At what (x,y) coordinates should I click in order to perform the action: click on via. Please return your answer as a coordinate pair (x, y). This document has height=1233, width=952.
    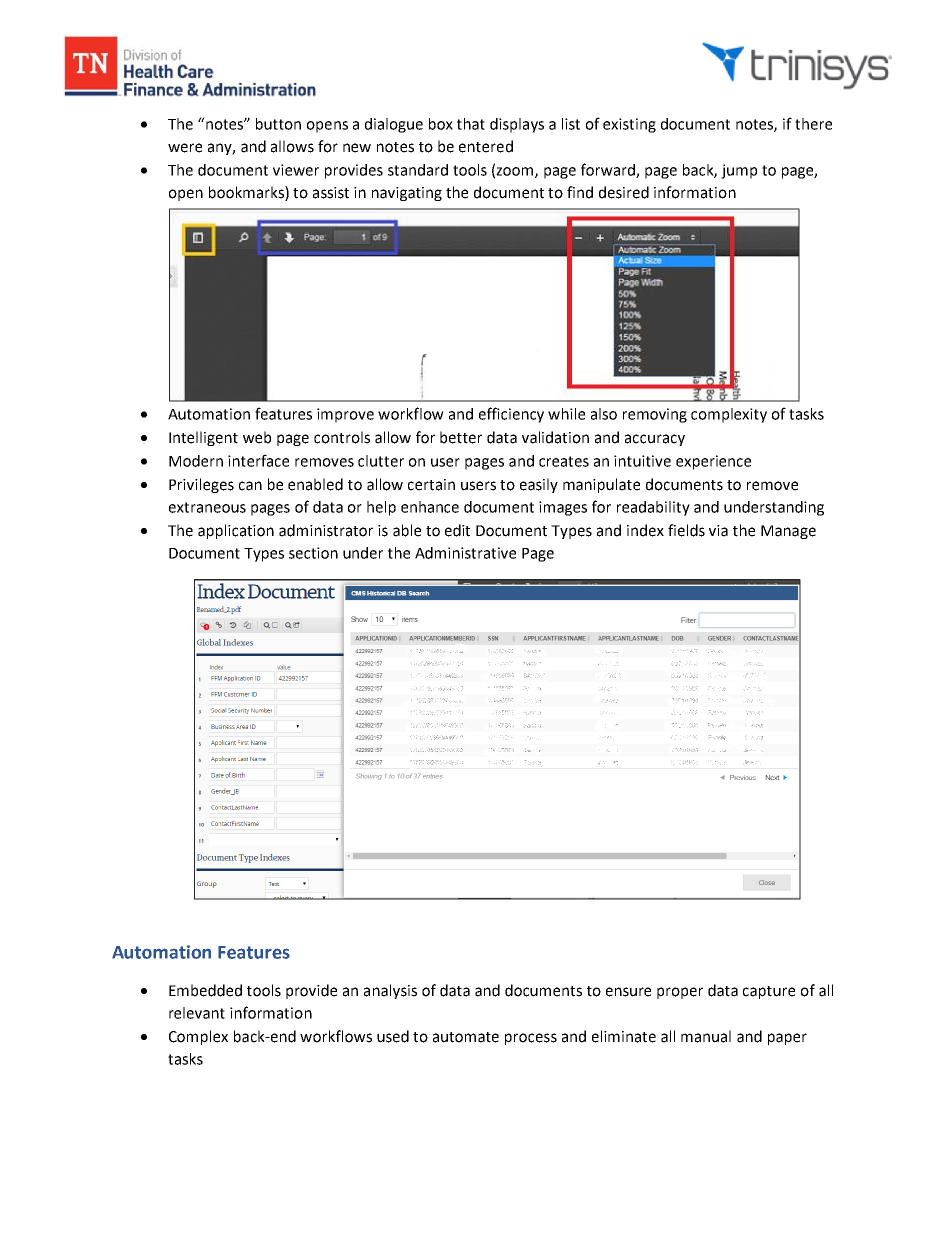
    Looking at the image, I should click on (718, 531).
